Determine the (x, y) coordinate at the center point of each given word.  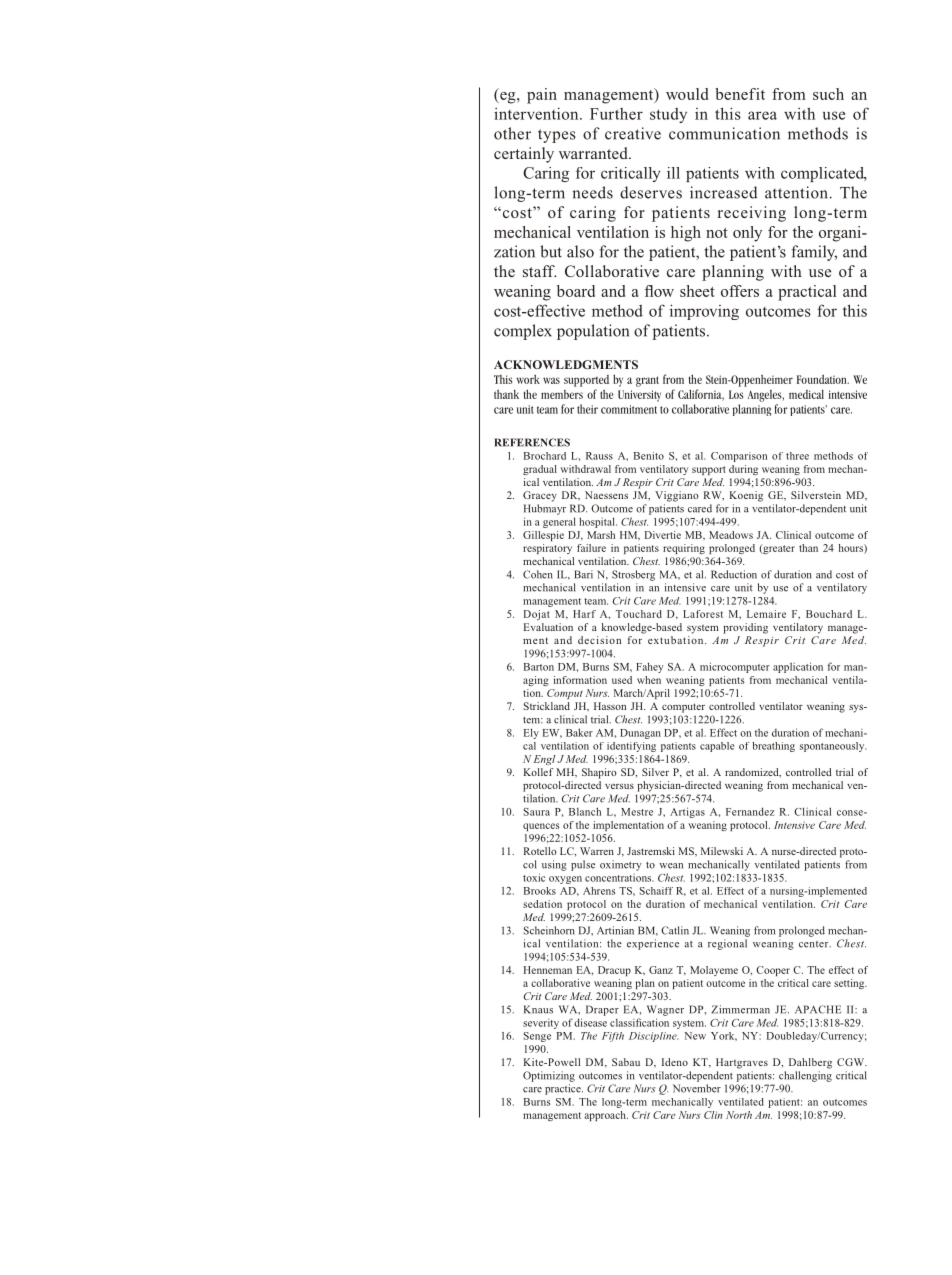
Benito (649, 456)
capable (717, 747)
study (668, 115)
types (557, 136)
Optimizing (549, 1076)
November (697, 1088)
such (828, 94)
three (797, 456)
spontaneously (833, 747)
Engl (544, 760)
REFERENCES (532, 442)
